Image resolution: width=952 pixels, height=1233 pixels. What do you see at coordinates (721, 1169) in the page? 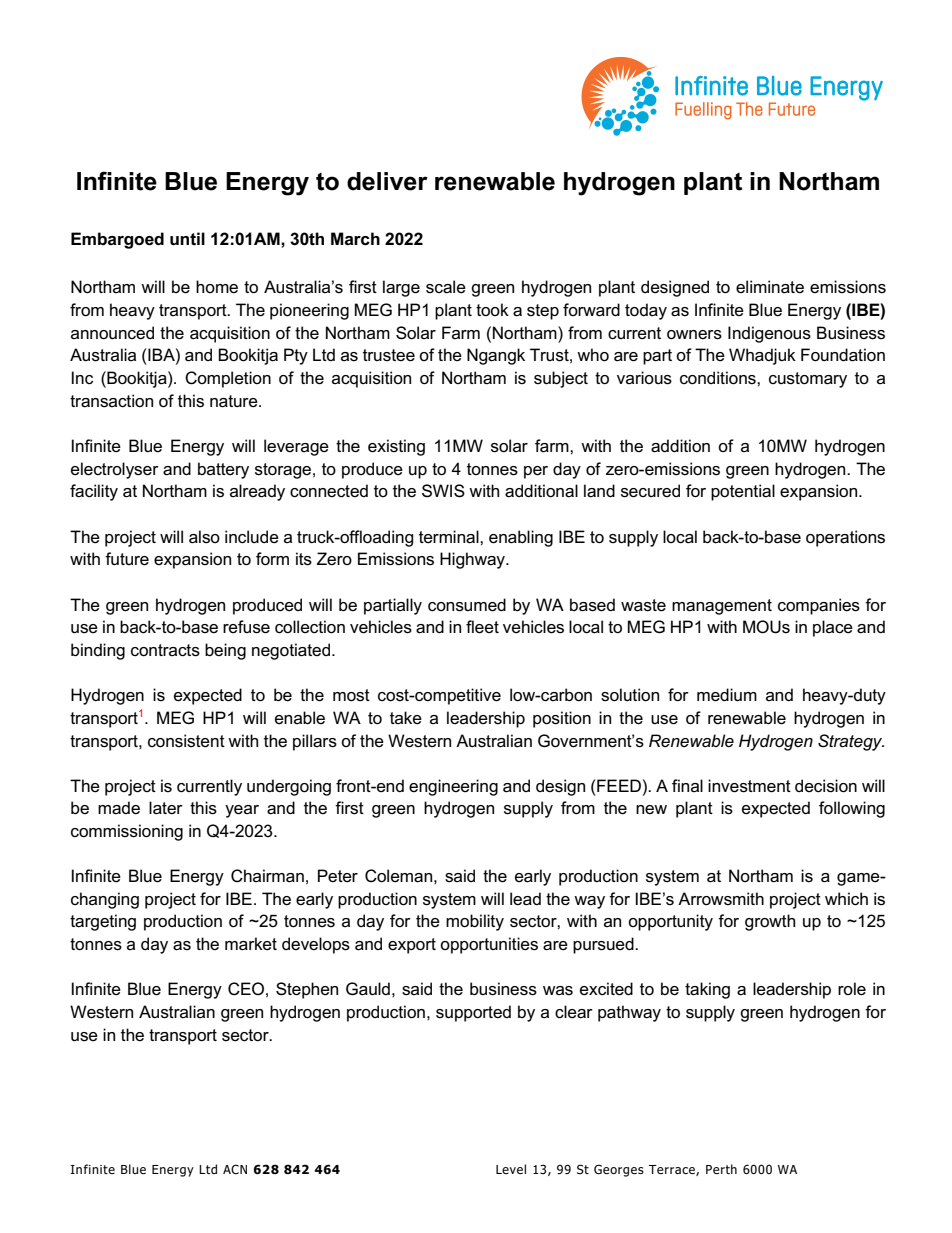
I see `Perth` at bounding box center [721, 1169].
